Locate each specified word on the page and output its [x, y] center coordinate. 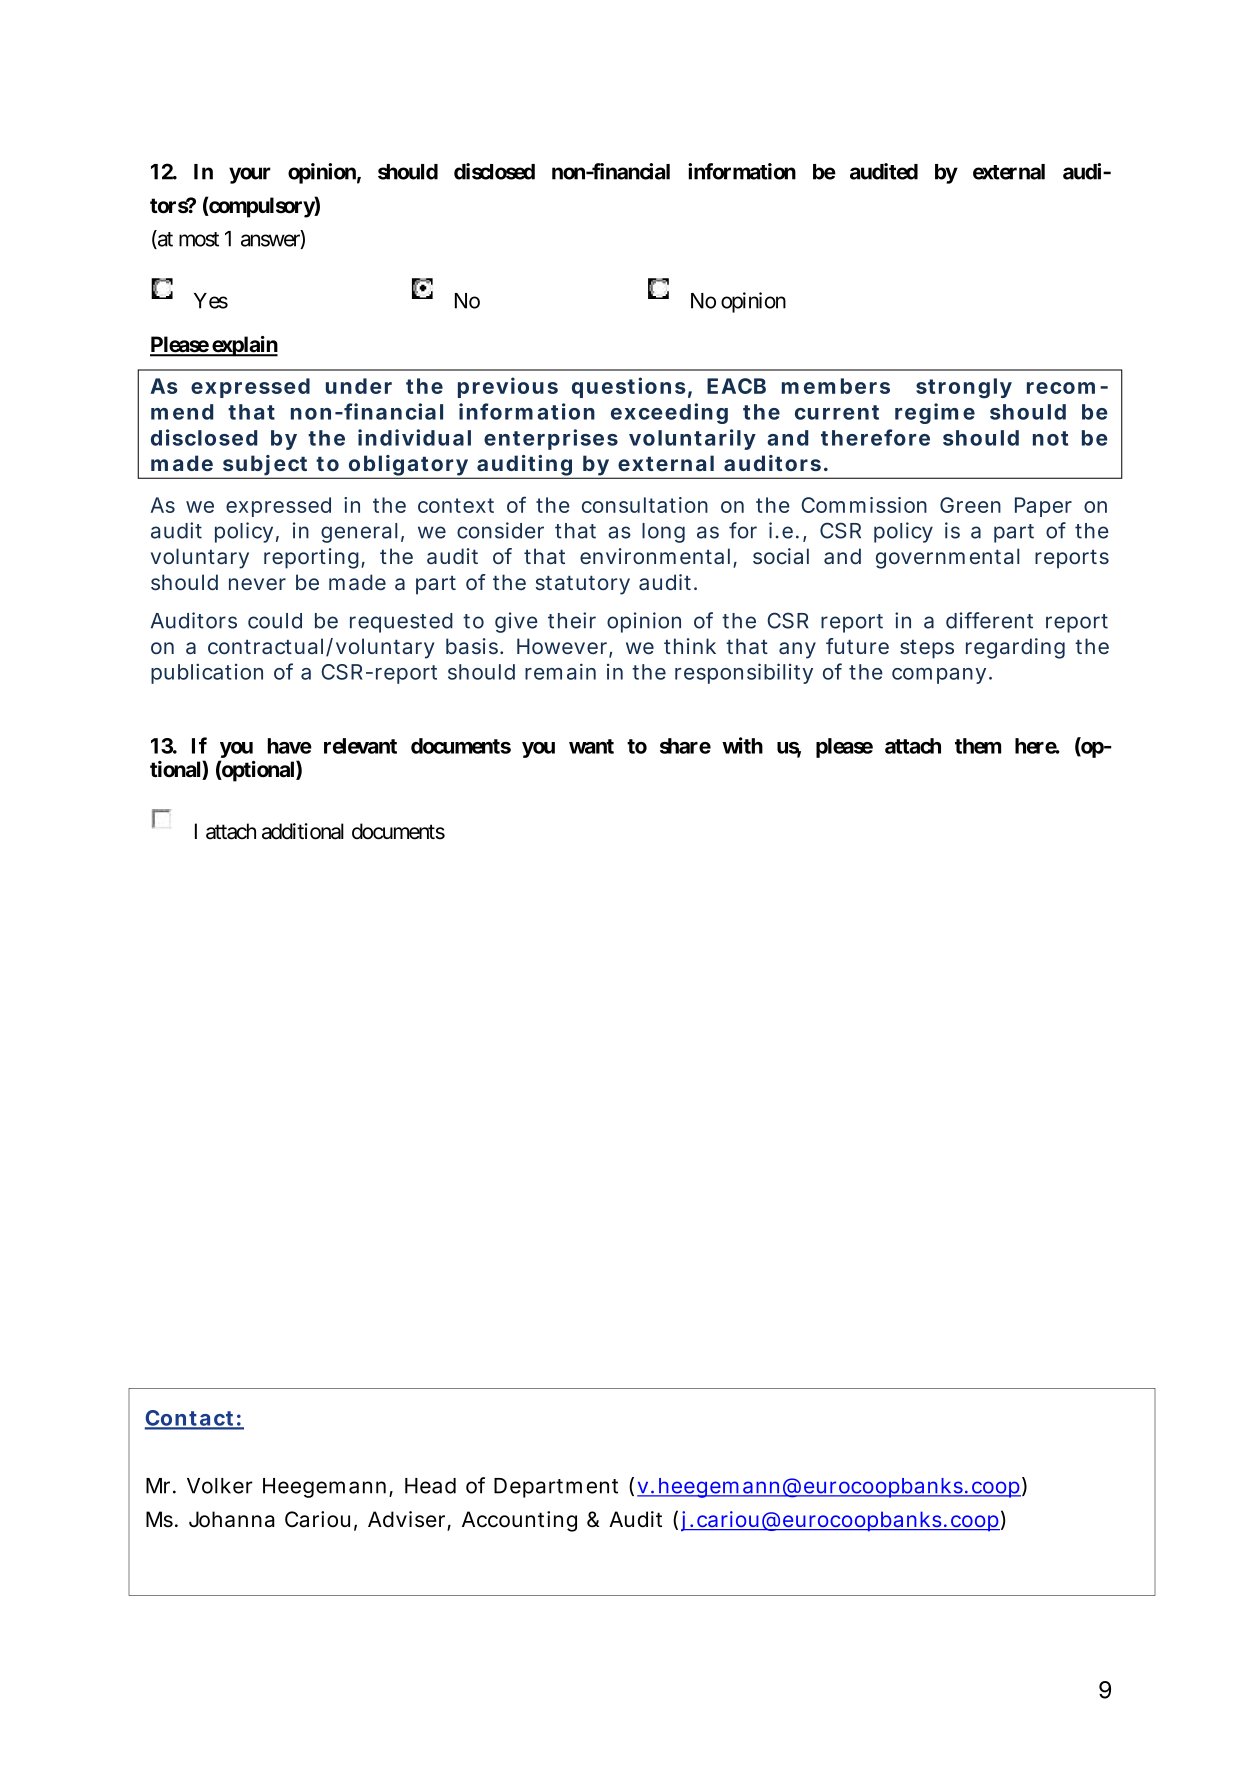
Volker [220, 1486]
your [250, 175]
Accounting [519, 1521]
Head [430, 1486]
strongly [964, 388]
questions [629, 387]
